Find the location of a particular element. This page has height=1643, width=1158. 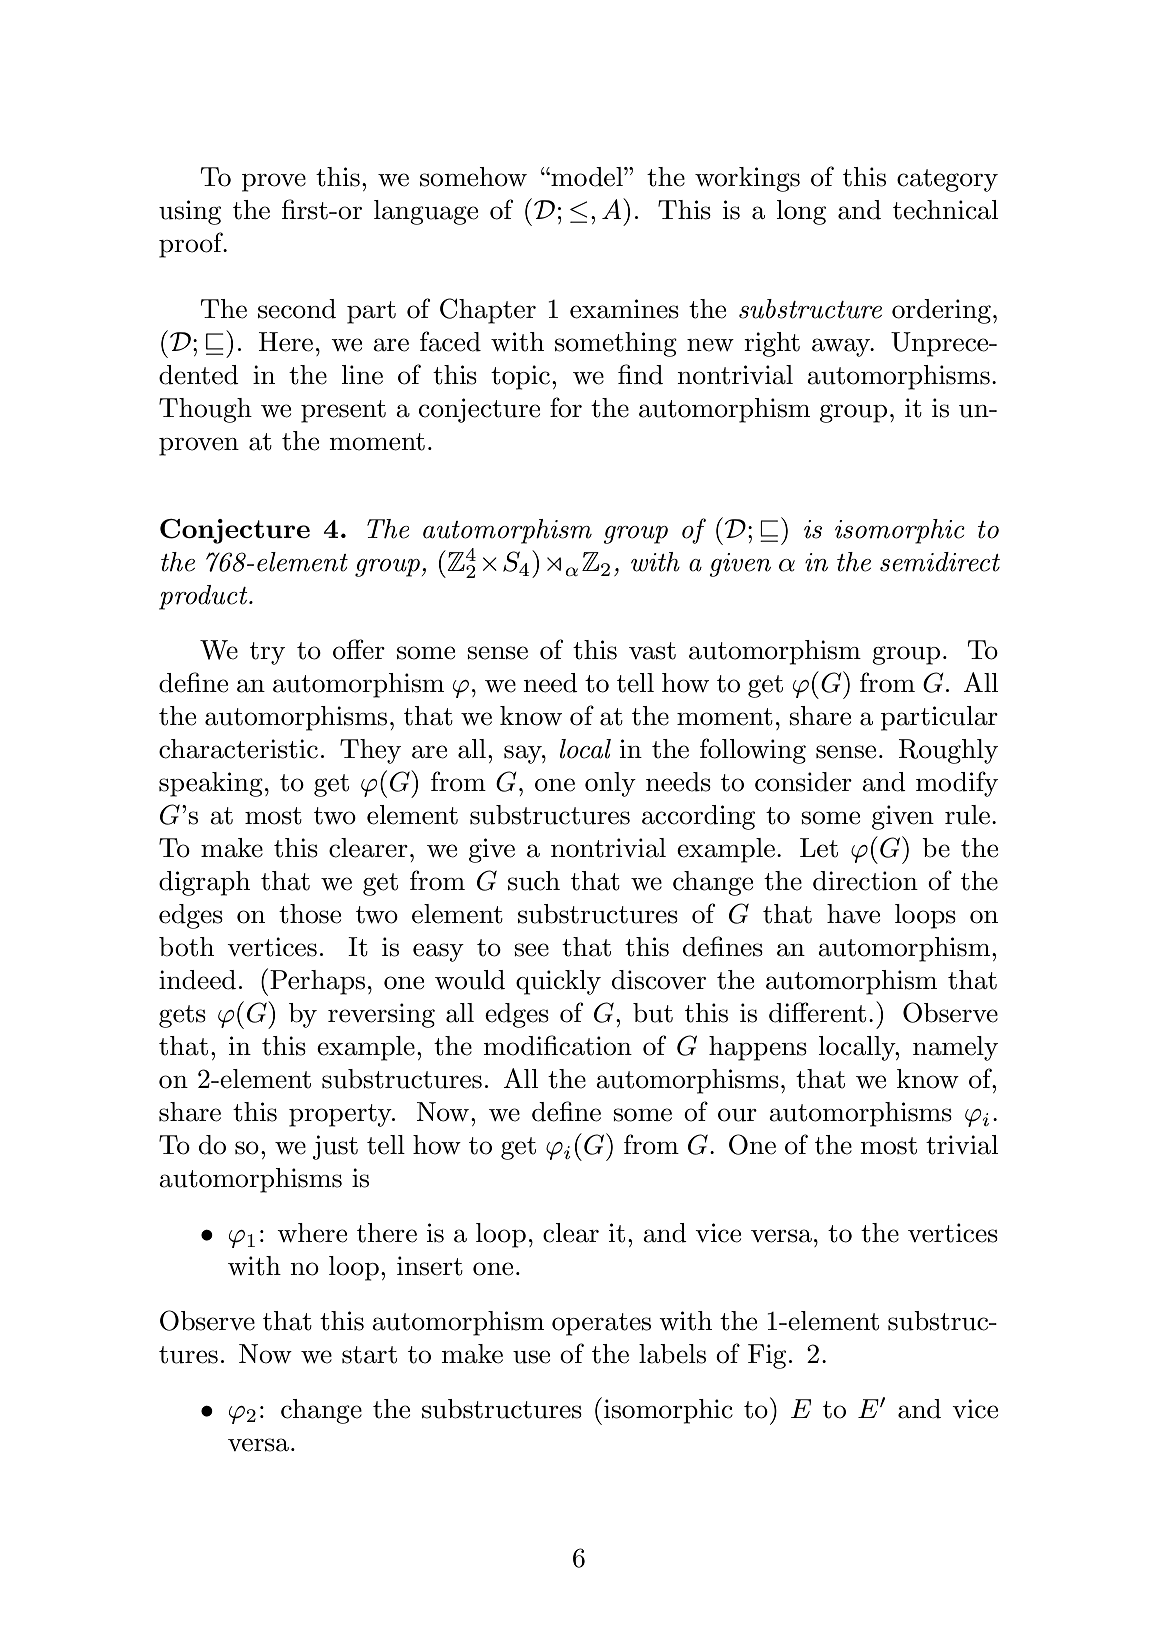

product is located at coordinates (204, 597).
